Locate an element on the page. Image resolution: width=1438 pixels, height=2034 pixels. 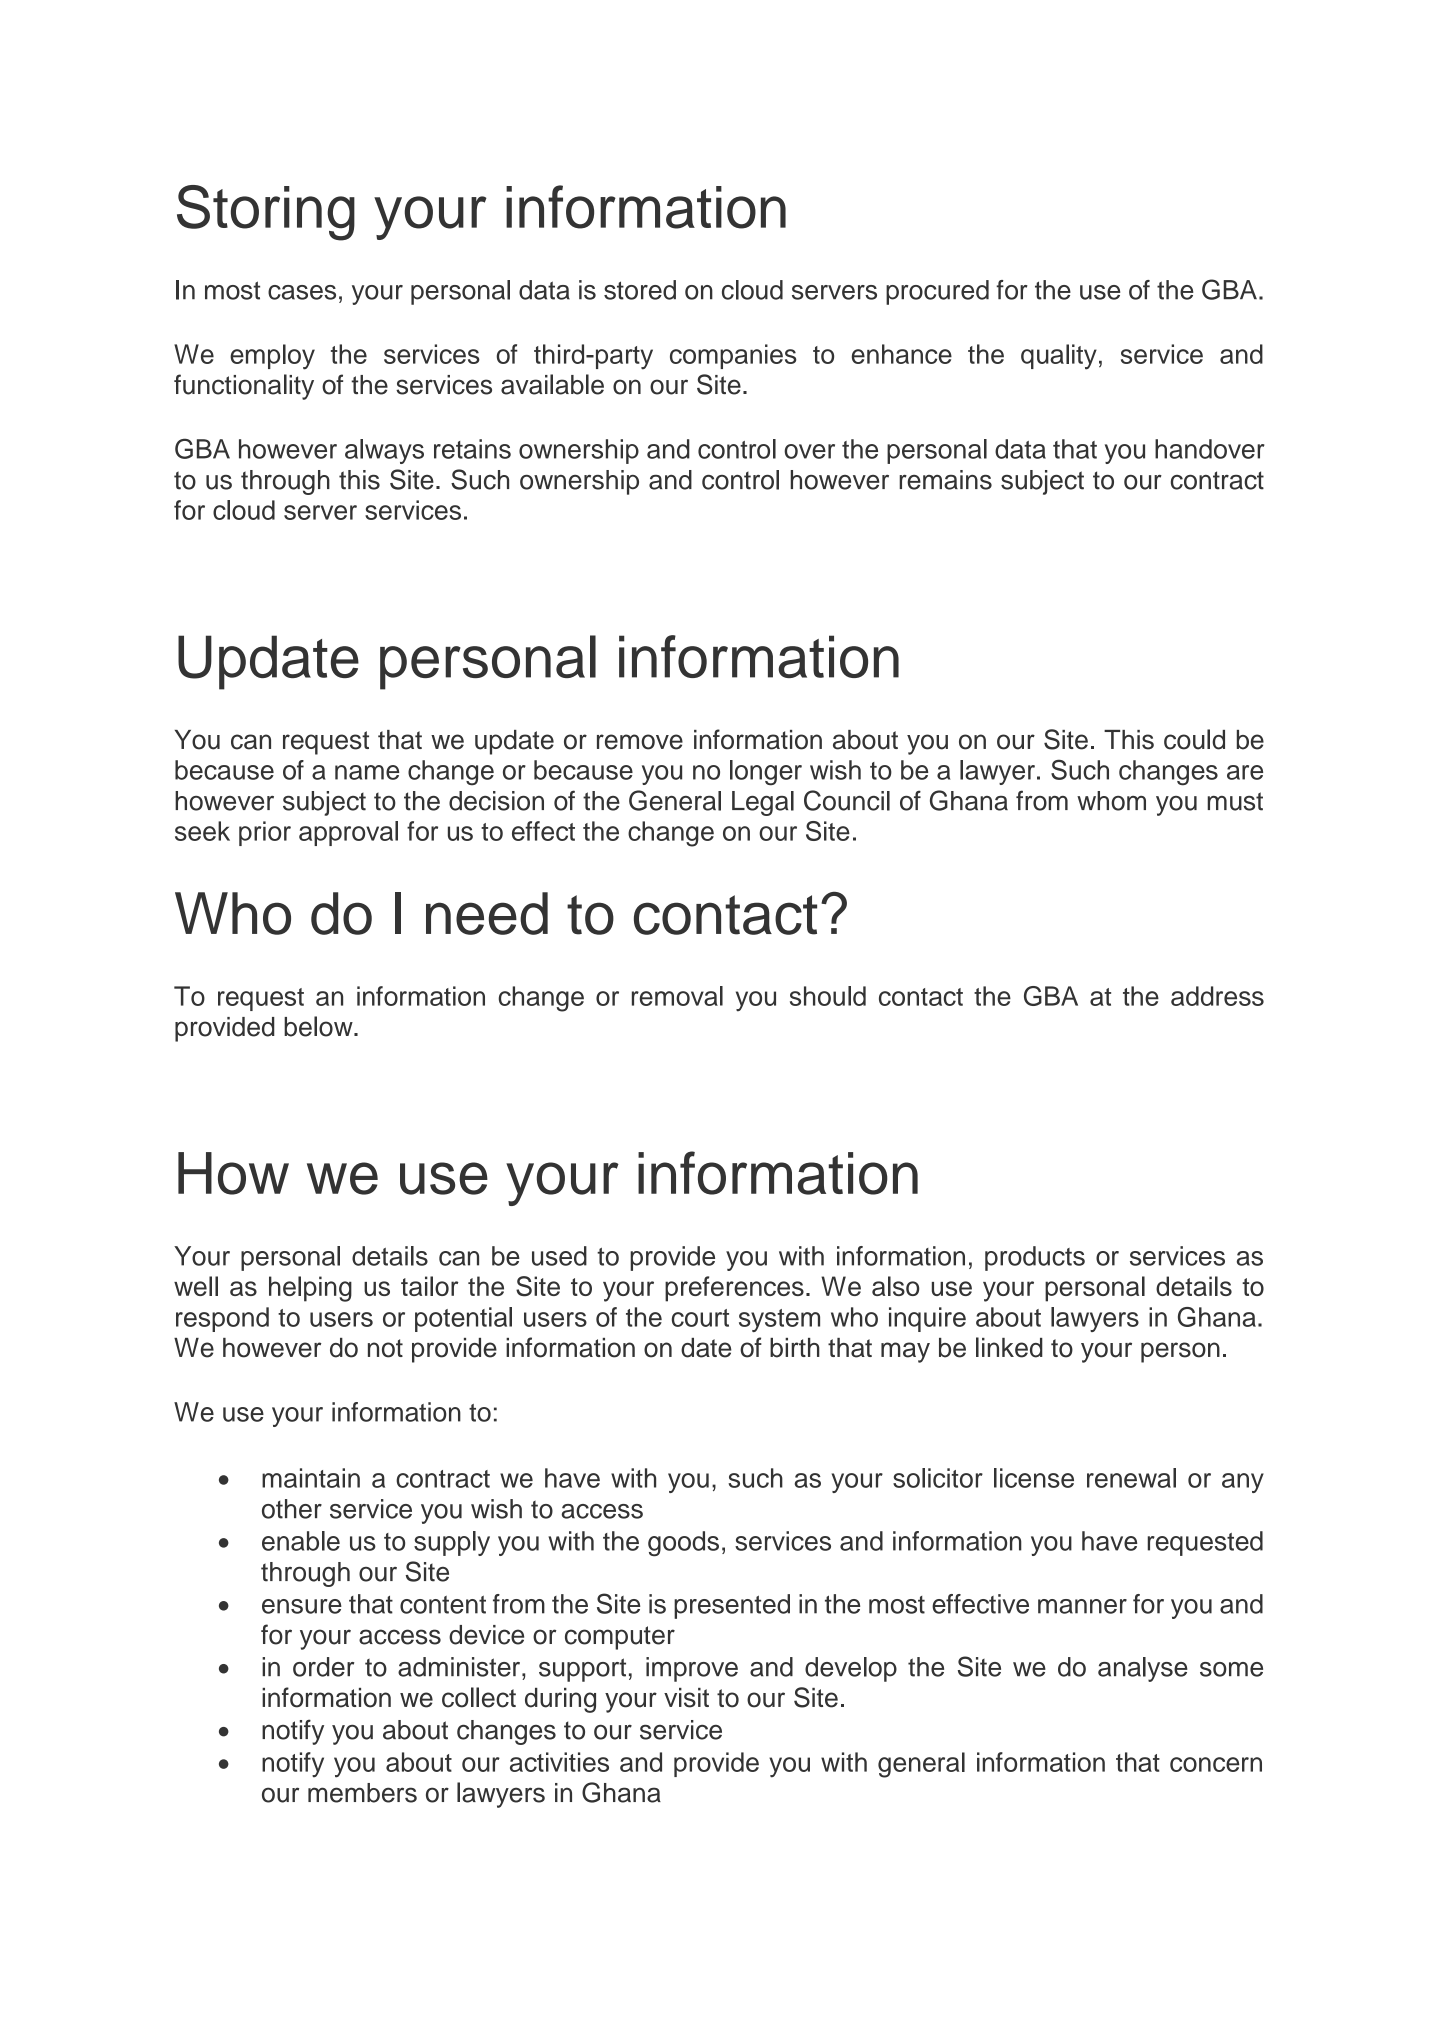
below is located at coordinates (319, 1026).
